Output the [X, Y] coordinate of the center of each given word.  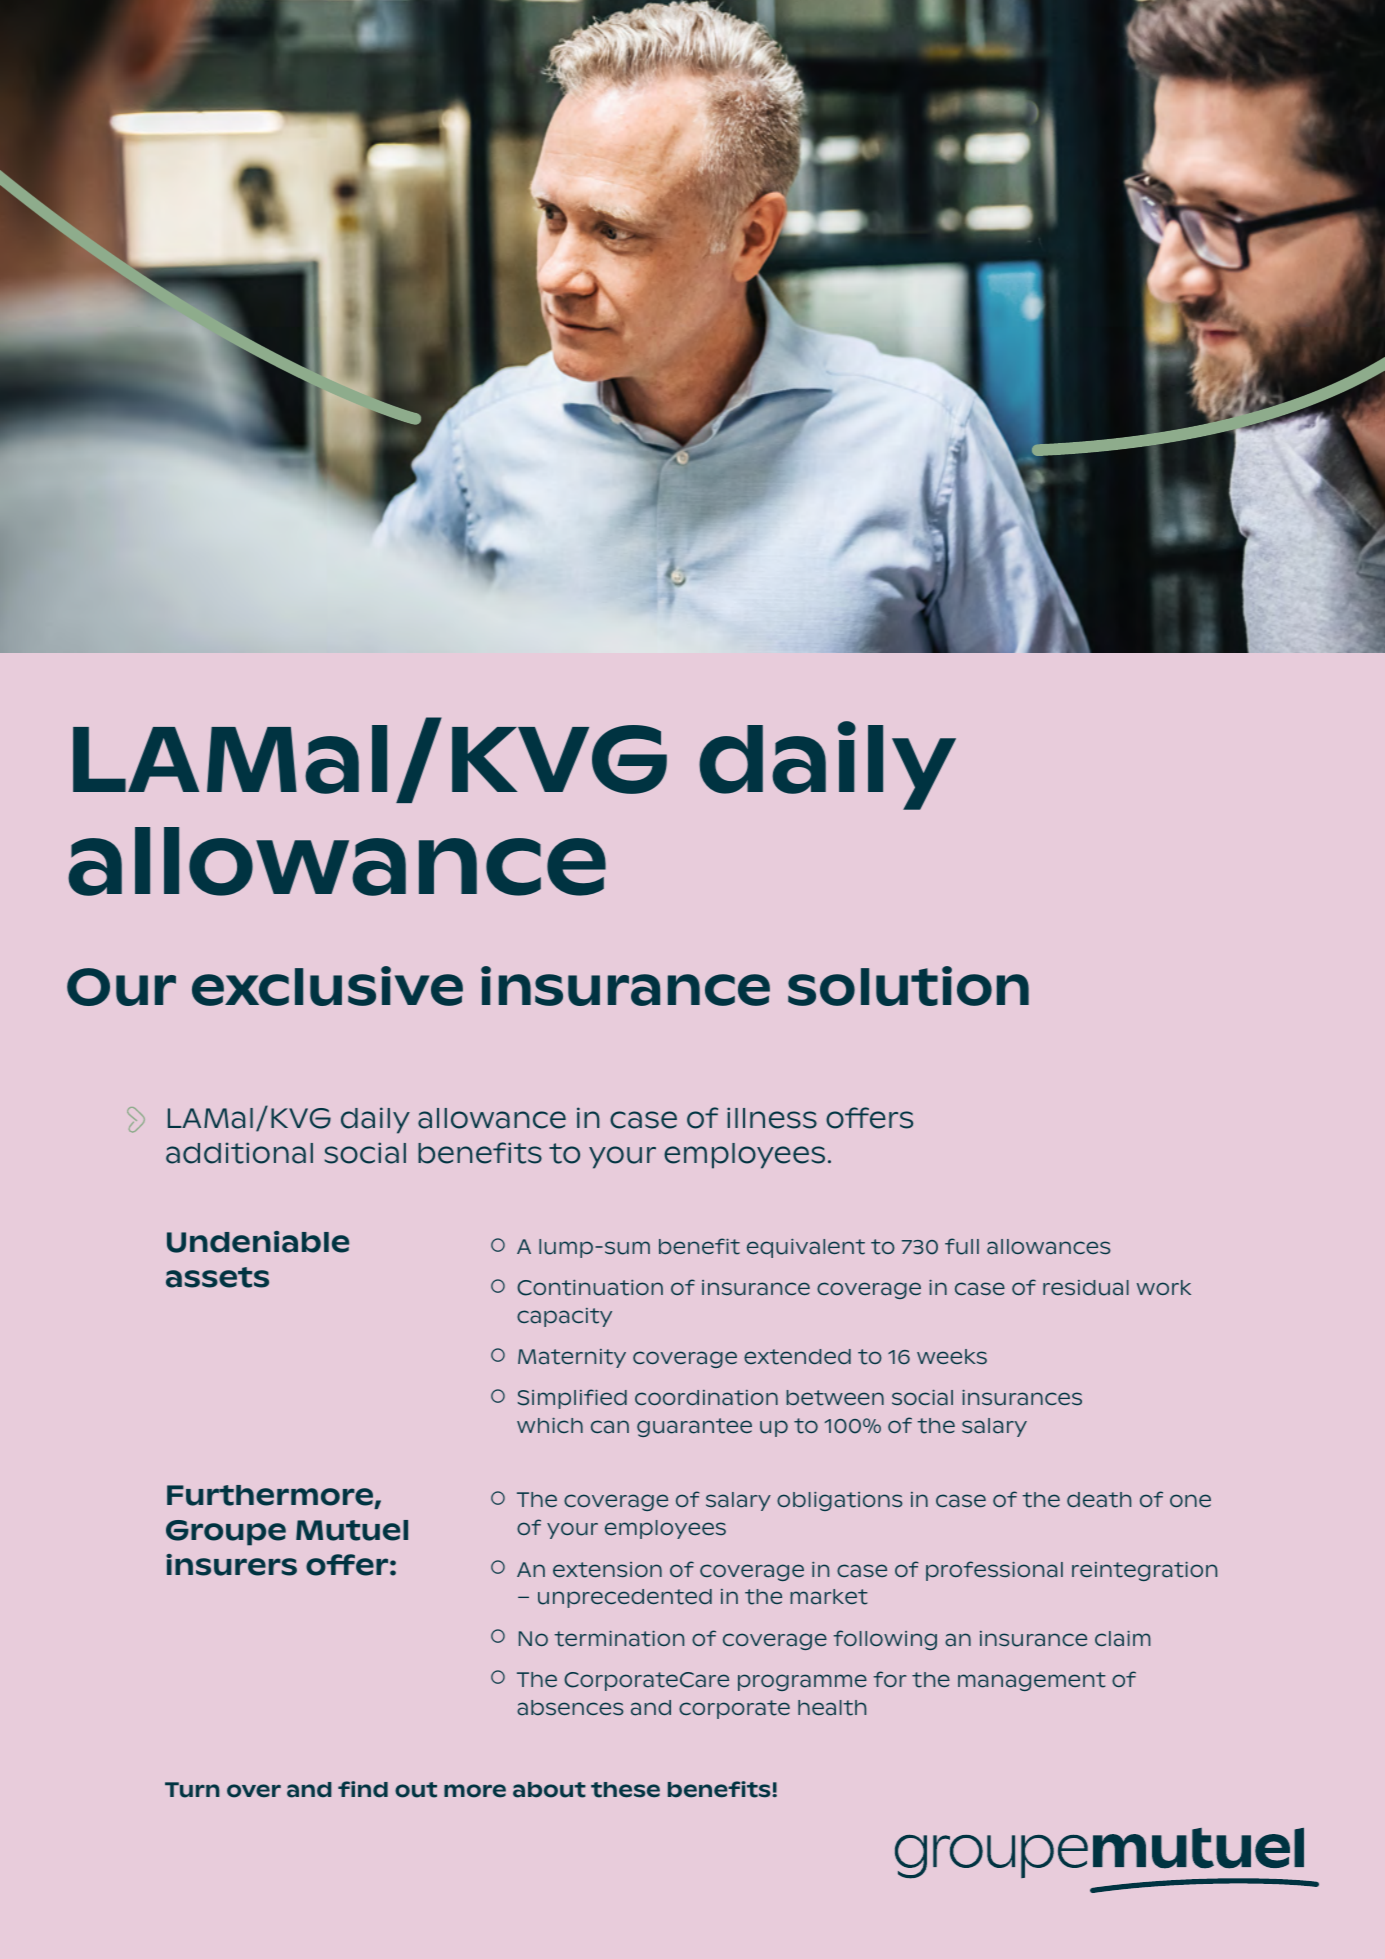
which [550, 1425]
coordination [706, 1398]
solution [908, 986]
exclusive [327, 986]
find [363, 1789]
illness [772, 1118]
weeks [952, 1356]
